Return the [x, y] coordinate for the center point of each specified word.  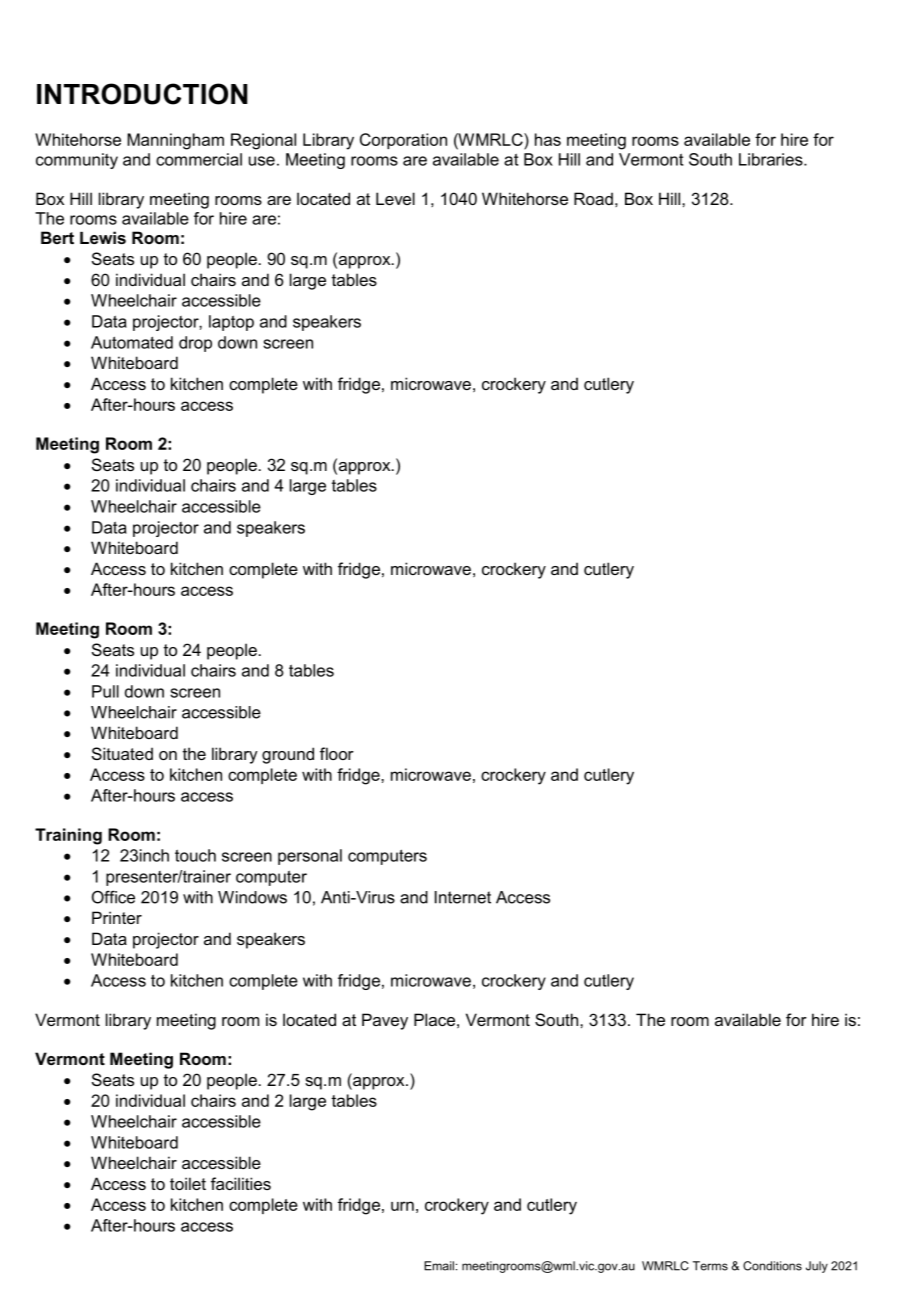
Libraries [772, 159]
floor [337, 753]
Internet [463, 897]
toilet [188, 1183]
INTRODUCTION [142, 94]
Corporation [403, 141]
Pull [105, 691]
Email [439, 1266]
